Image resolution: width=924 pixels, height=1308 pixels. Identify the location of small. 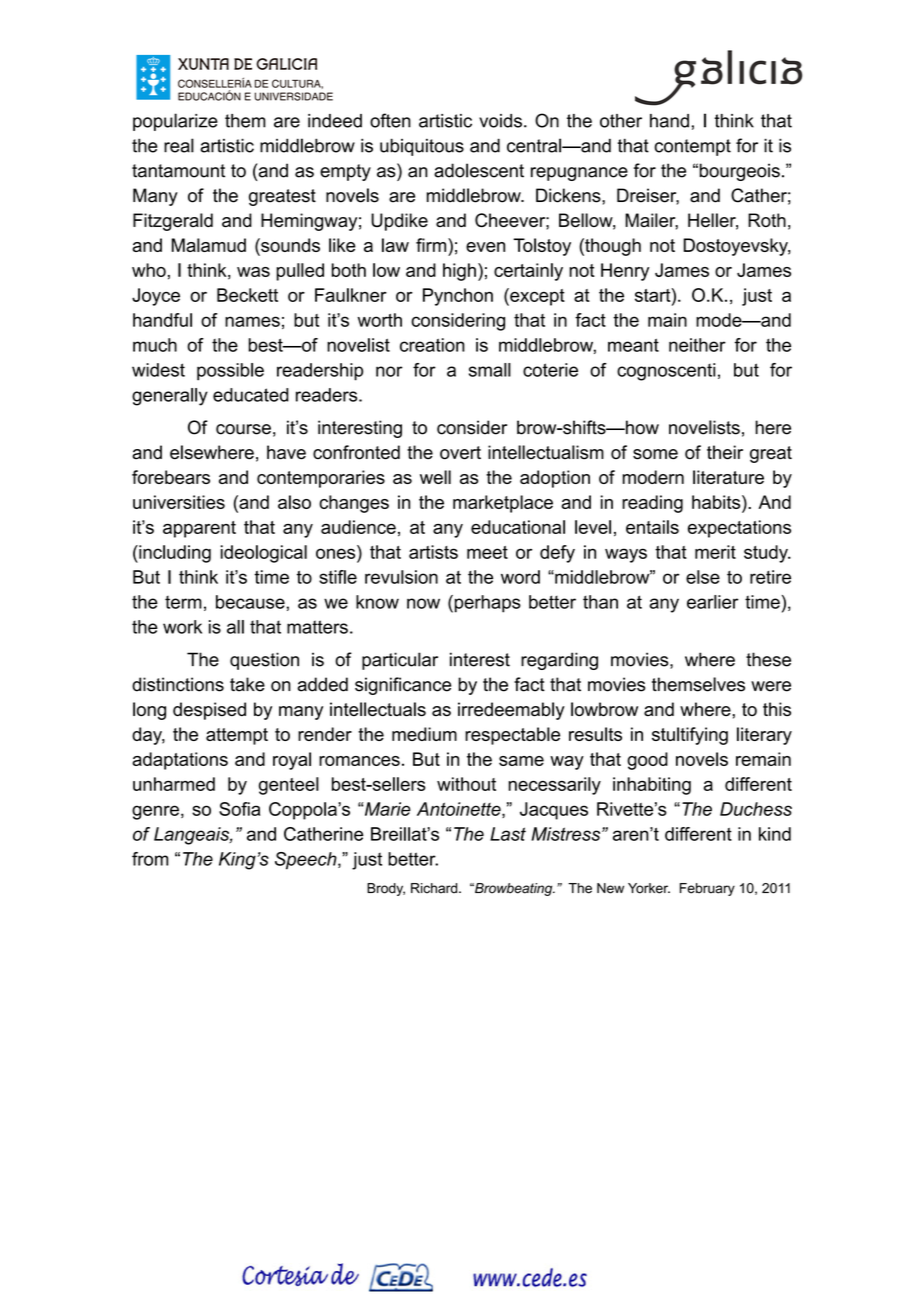
(490, 370).
